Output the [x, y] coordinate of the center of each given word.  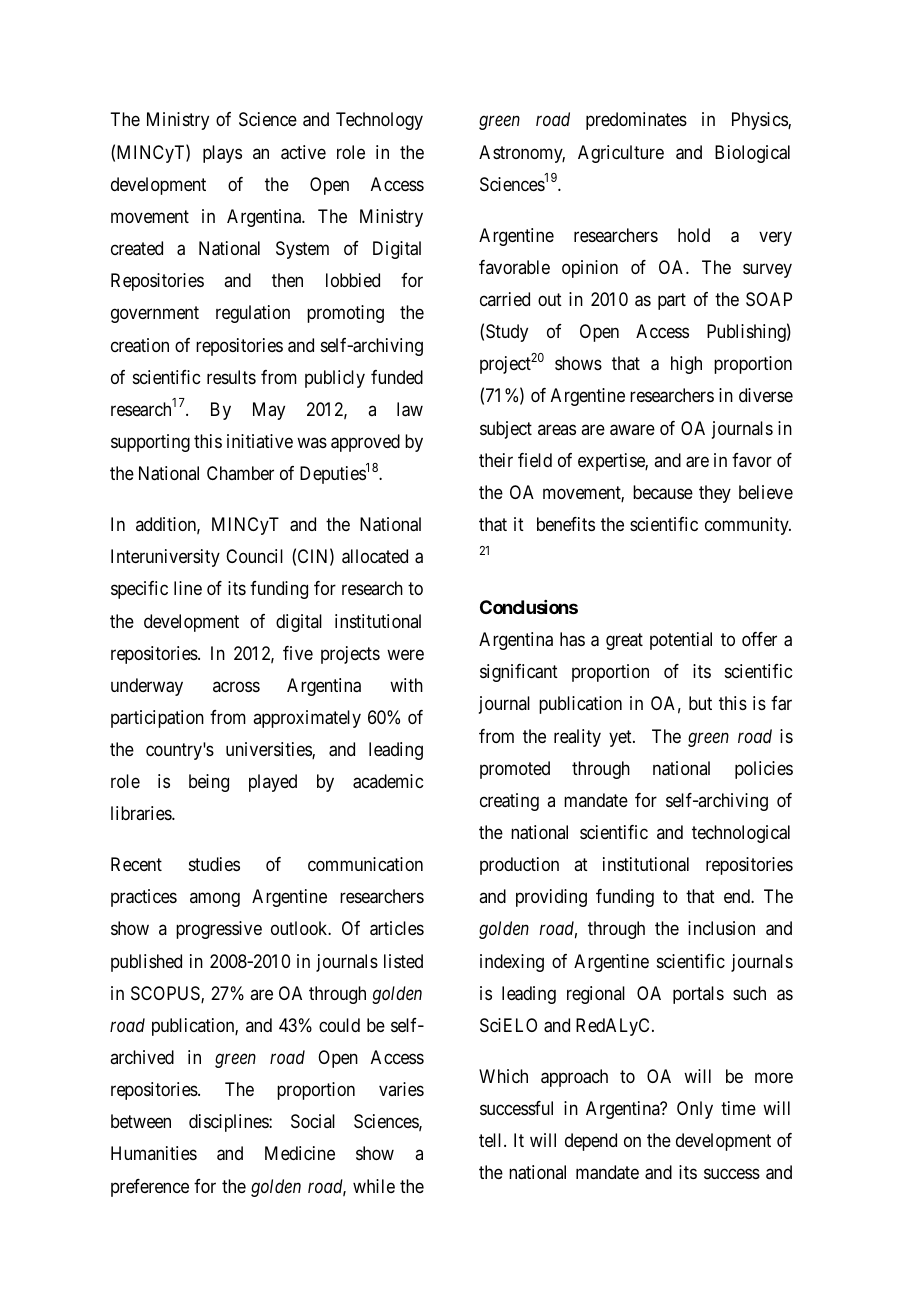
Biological [752, 154]
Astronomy [522, 154]
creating [509, 802]
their [496, 460]
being [209, 783]
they [715, 494]
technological [741, 834]
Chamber [240, 473]
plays [222, 154]
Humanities [154, 1153]
